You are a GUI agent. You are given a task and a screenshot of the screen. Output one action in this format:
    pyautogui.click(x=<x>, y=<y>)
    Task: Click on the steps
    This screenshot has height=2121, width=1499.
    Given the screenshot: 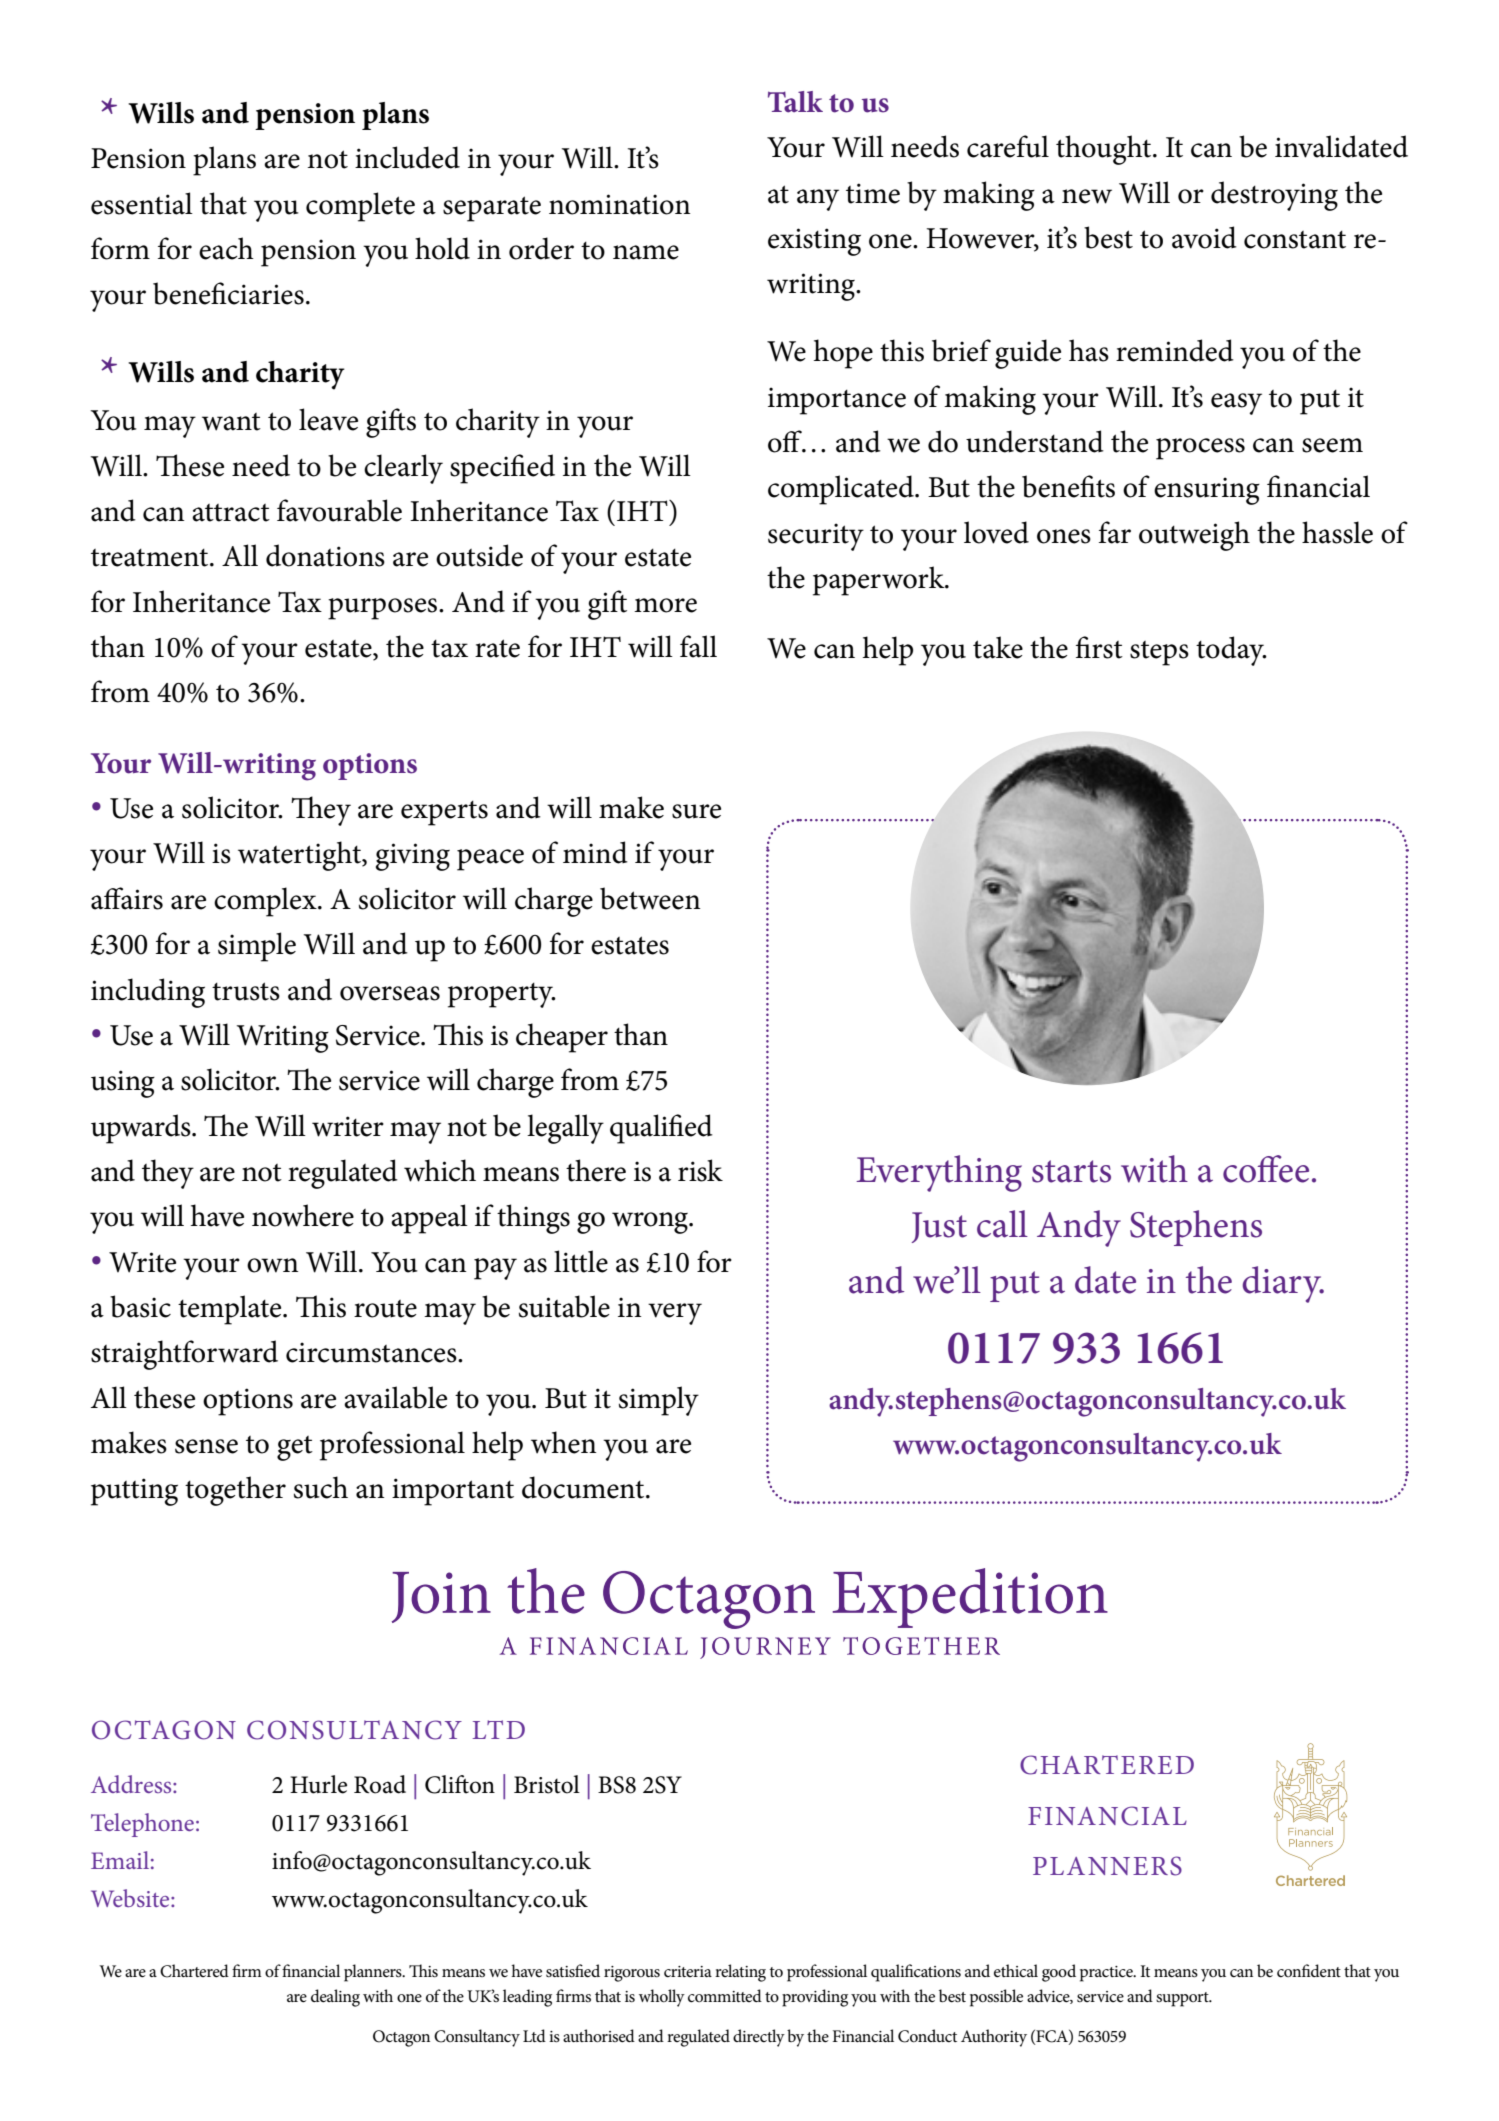 What is the action you would take?
    pyautogui.click(x=1159, y=653)
